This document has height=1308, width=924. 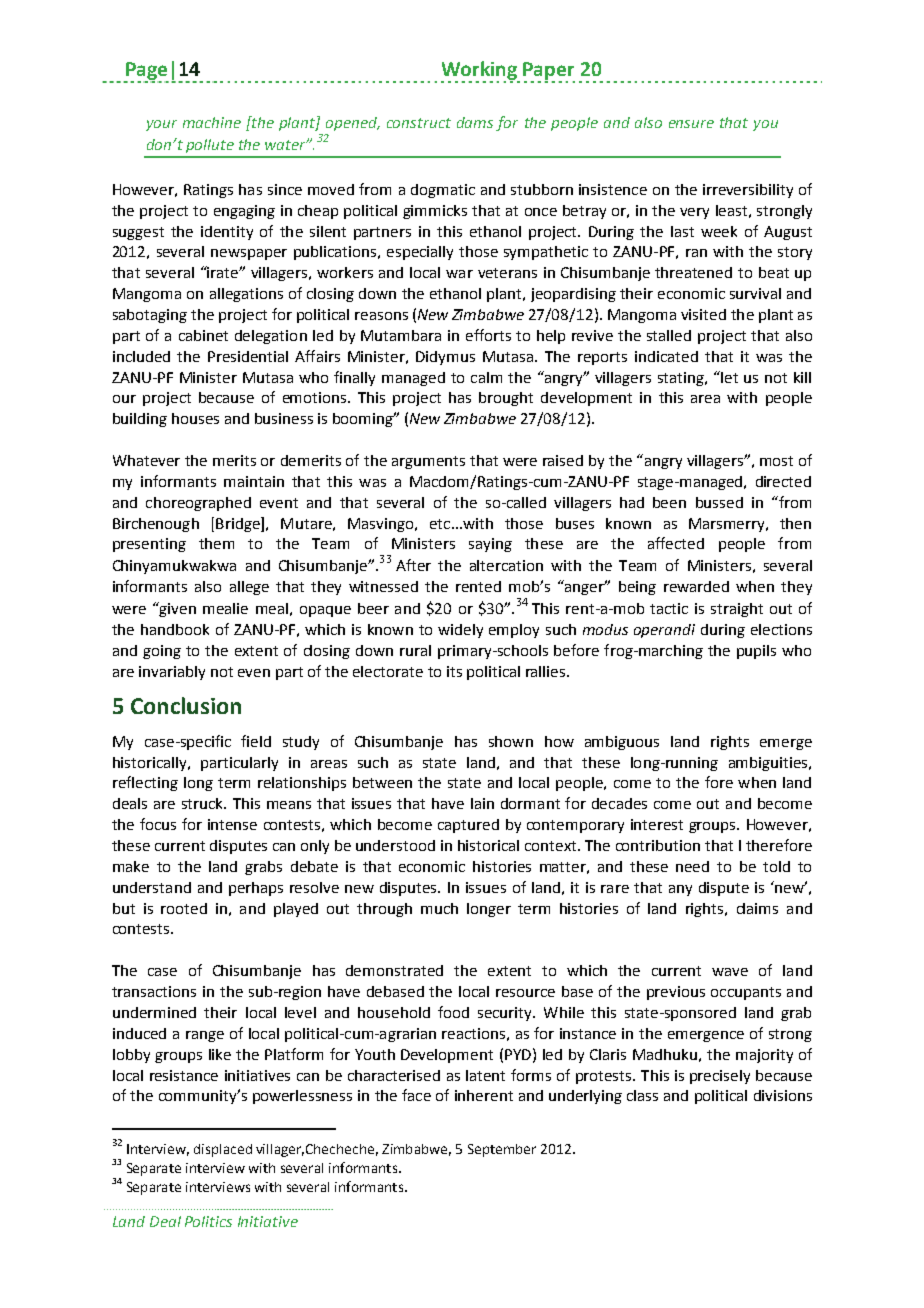 I want to click on choreographed, so click(x=198, y=504).
